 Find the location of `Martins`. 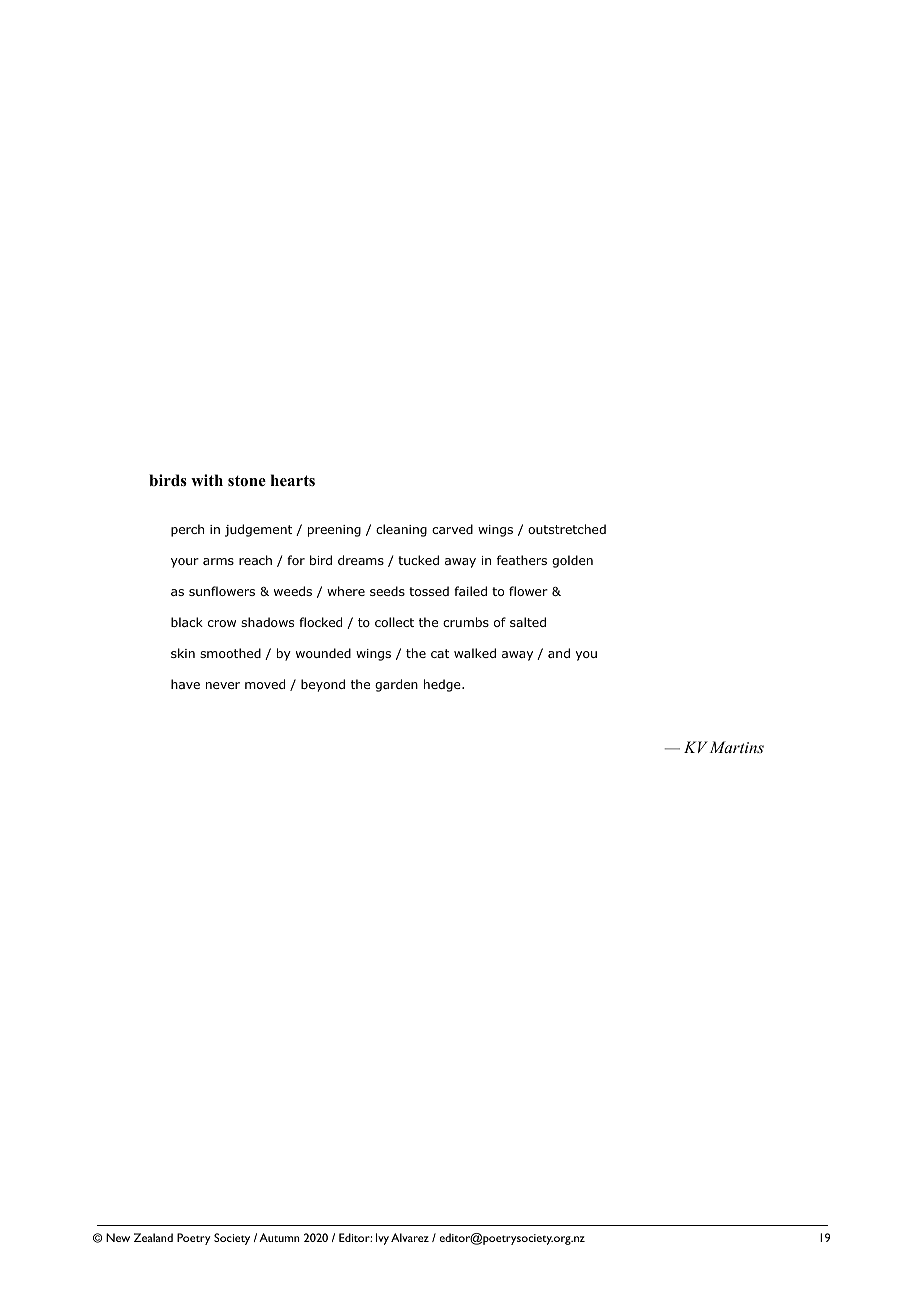

Martins is located at coordinates (737, 747).
